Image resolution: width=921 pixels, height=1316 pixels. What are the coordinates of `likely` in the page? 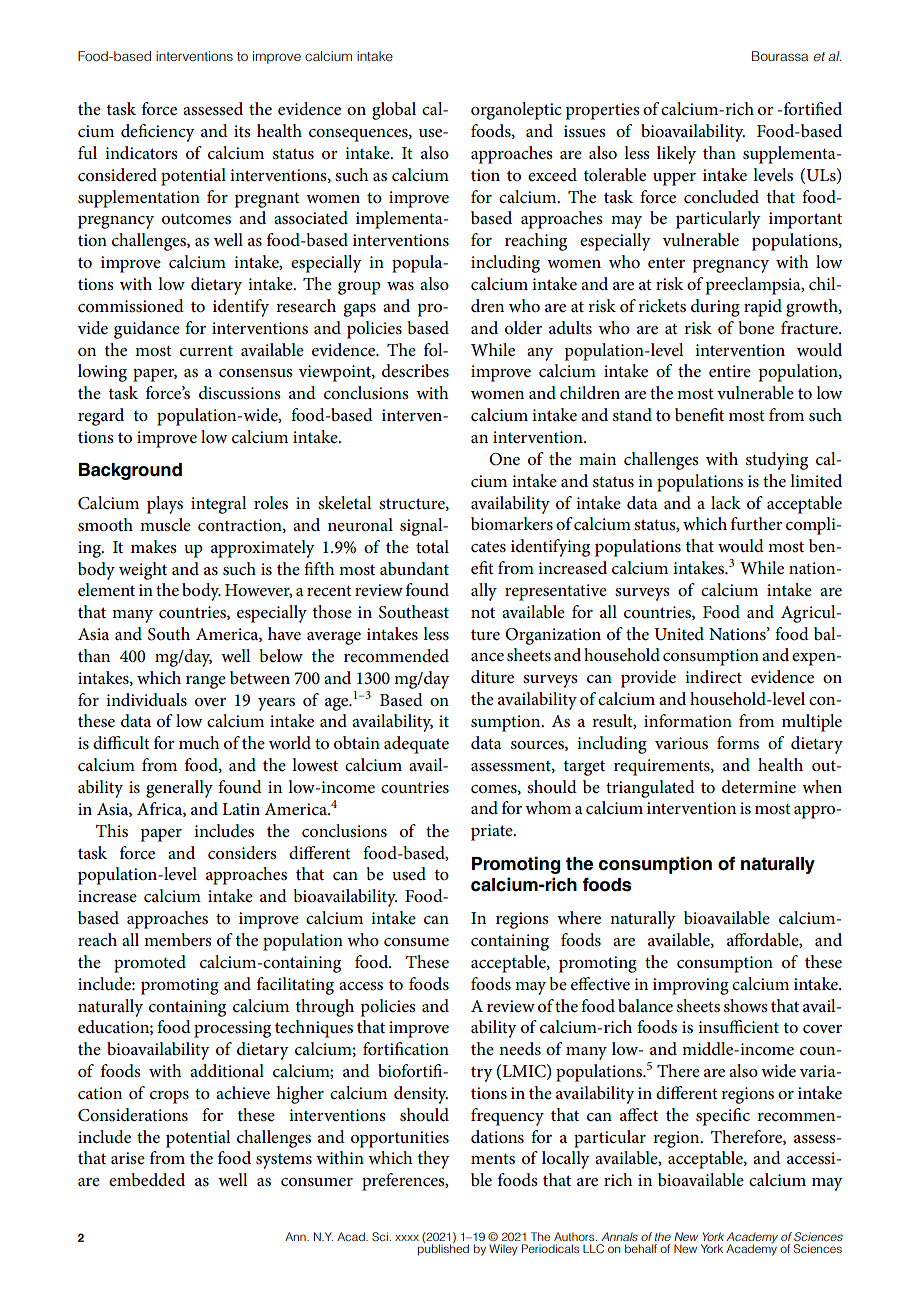 It's located at (676, 155).
